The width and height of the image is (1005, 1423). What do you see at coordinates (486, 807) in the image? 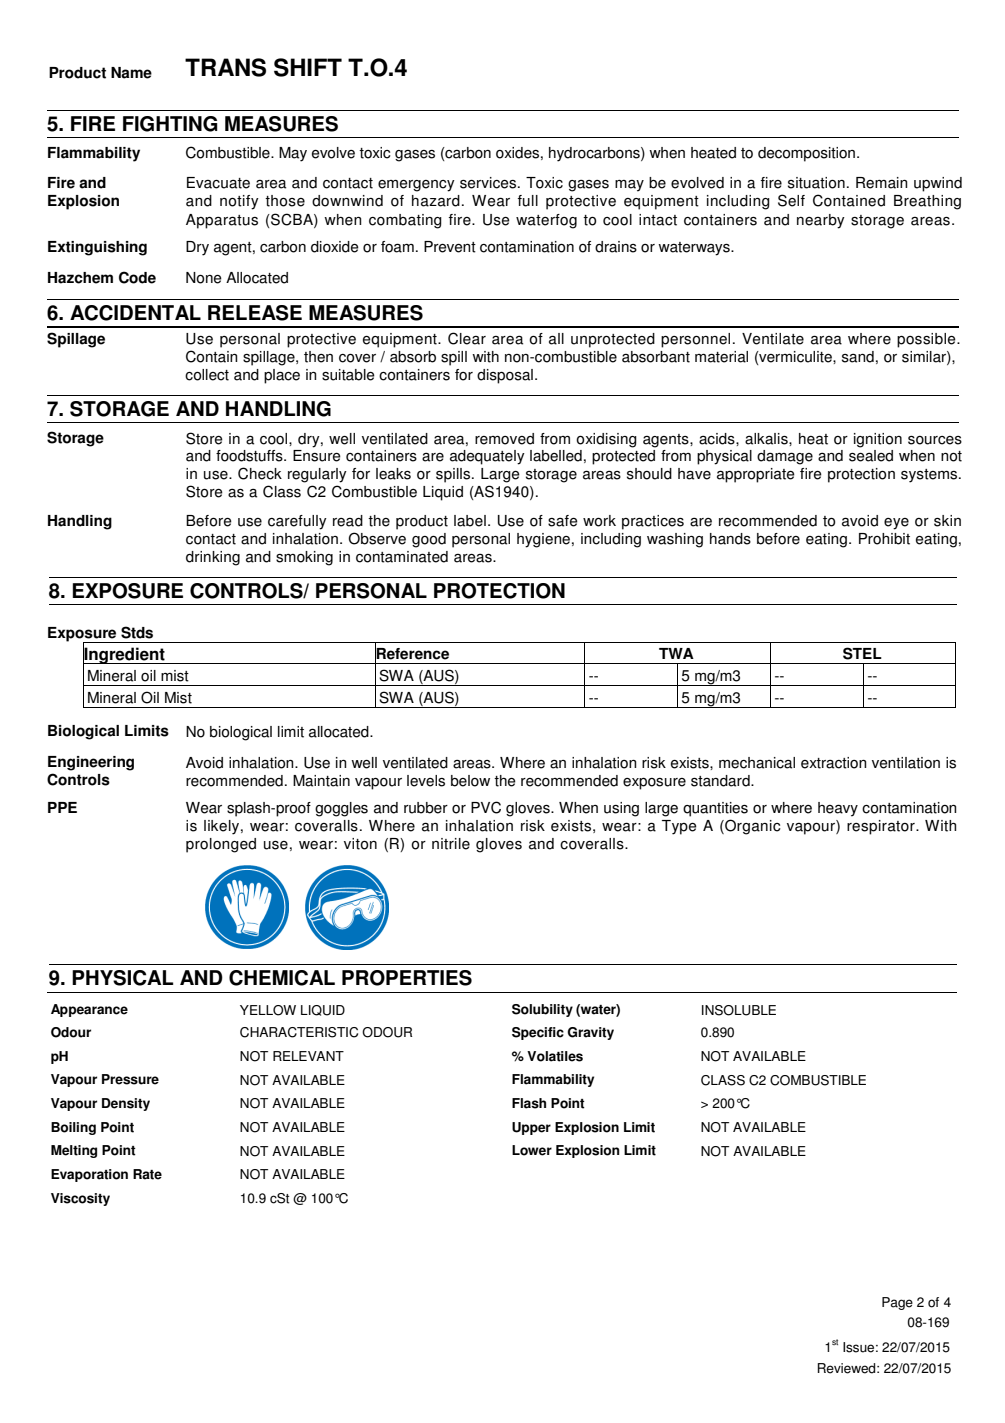
I see `PVC` at bounding box center [486, 807].
